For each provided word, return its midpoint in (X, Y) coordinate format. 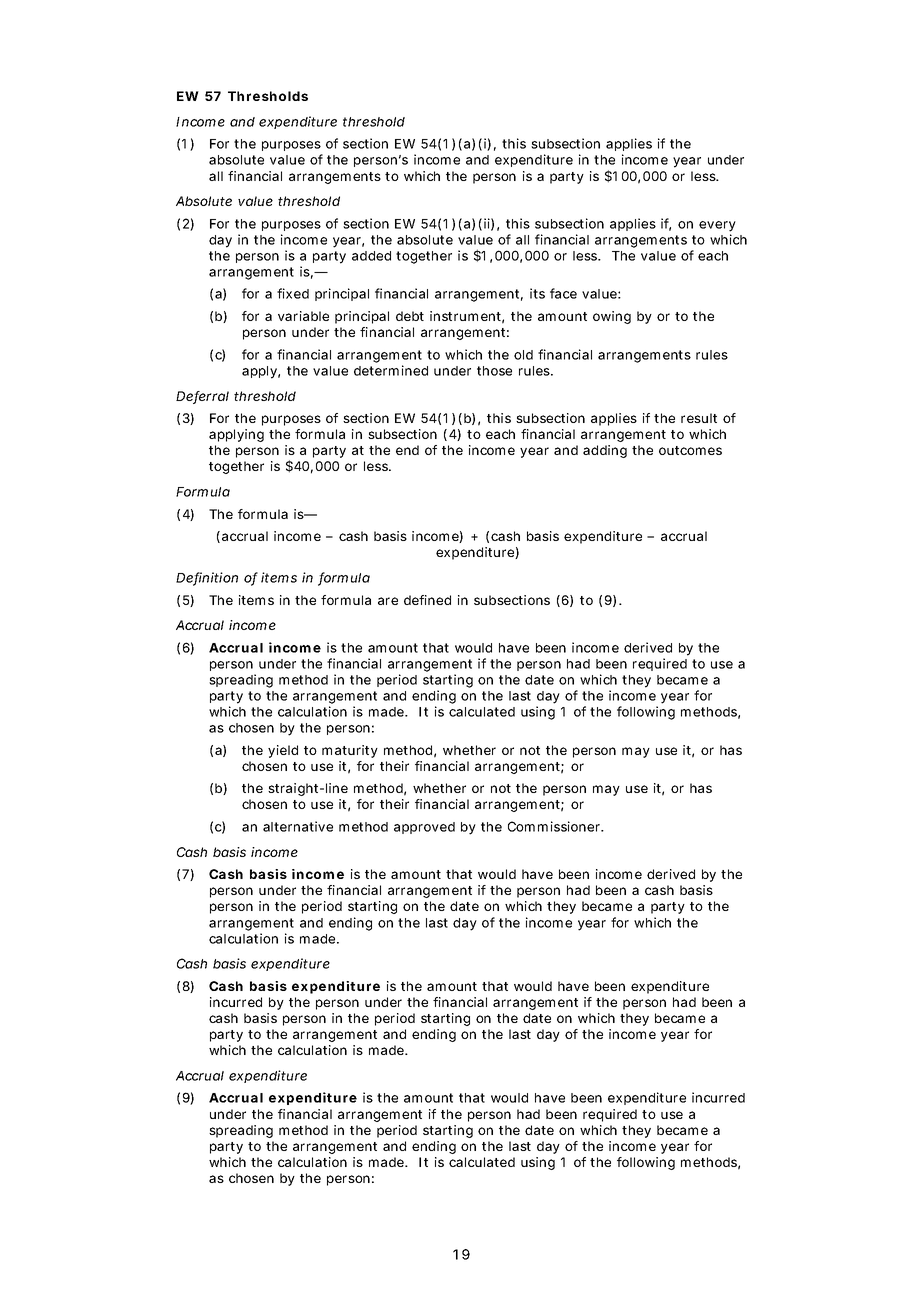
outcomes (690, 450)
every (717, 226)
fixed (293, 293)
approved (424, 828)
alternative (298, 826)
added (371, 256)
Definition (207, 578)
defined (427, 600)
